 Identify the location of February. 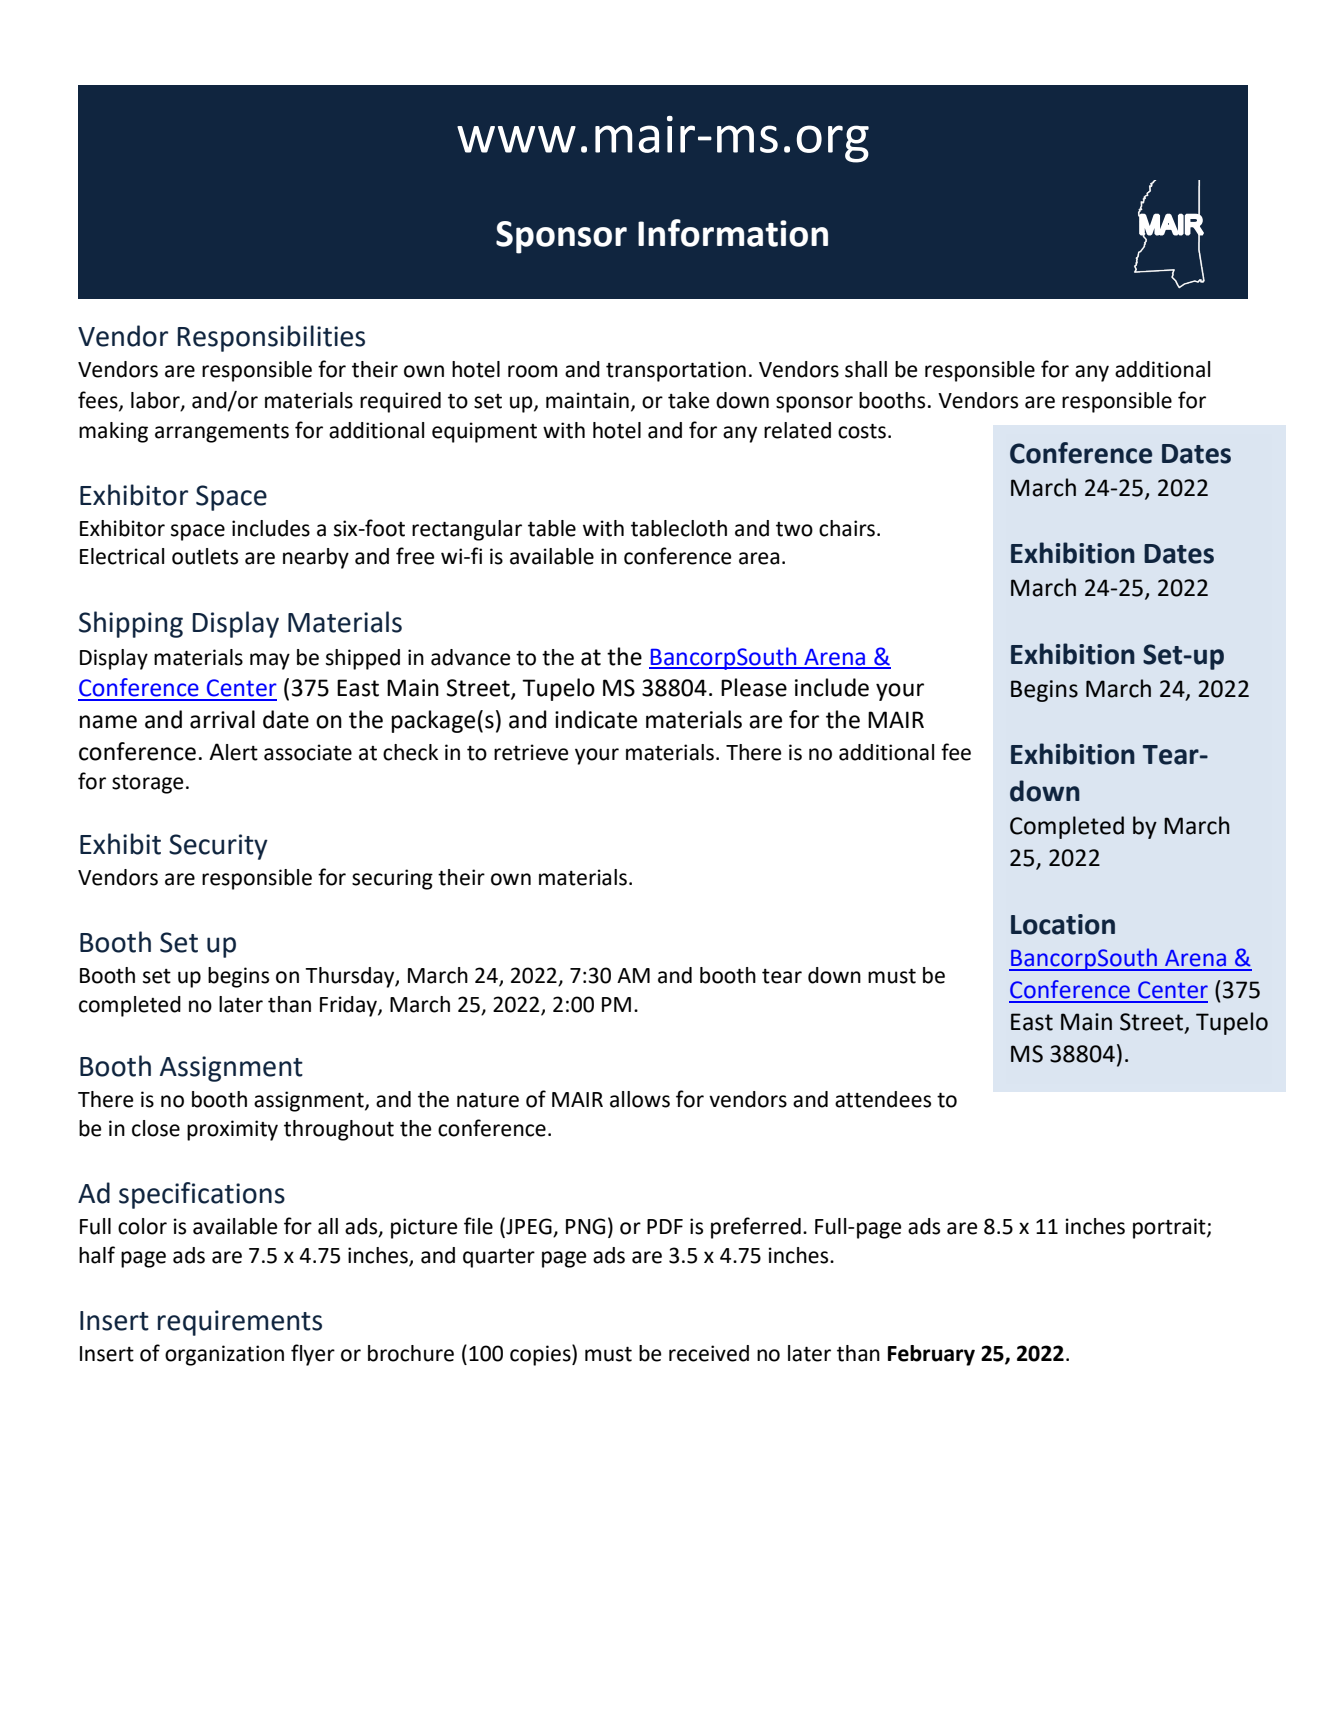
(931, 1355).
